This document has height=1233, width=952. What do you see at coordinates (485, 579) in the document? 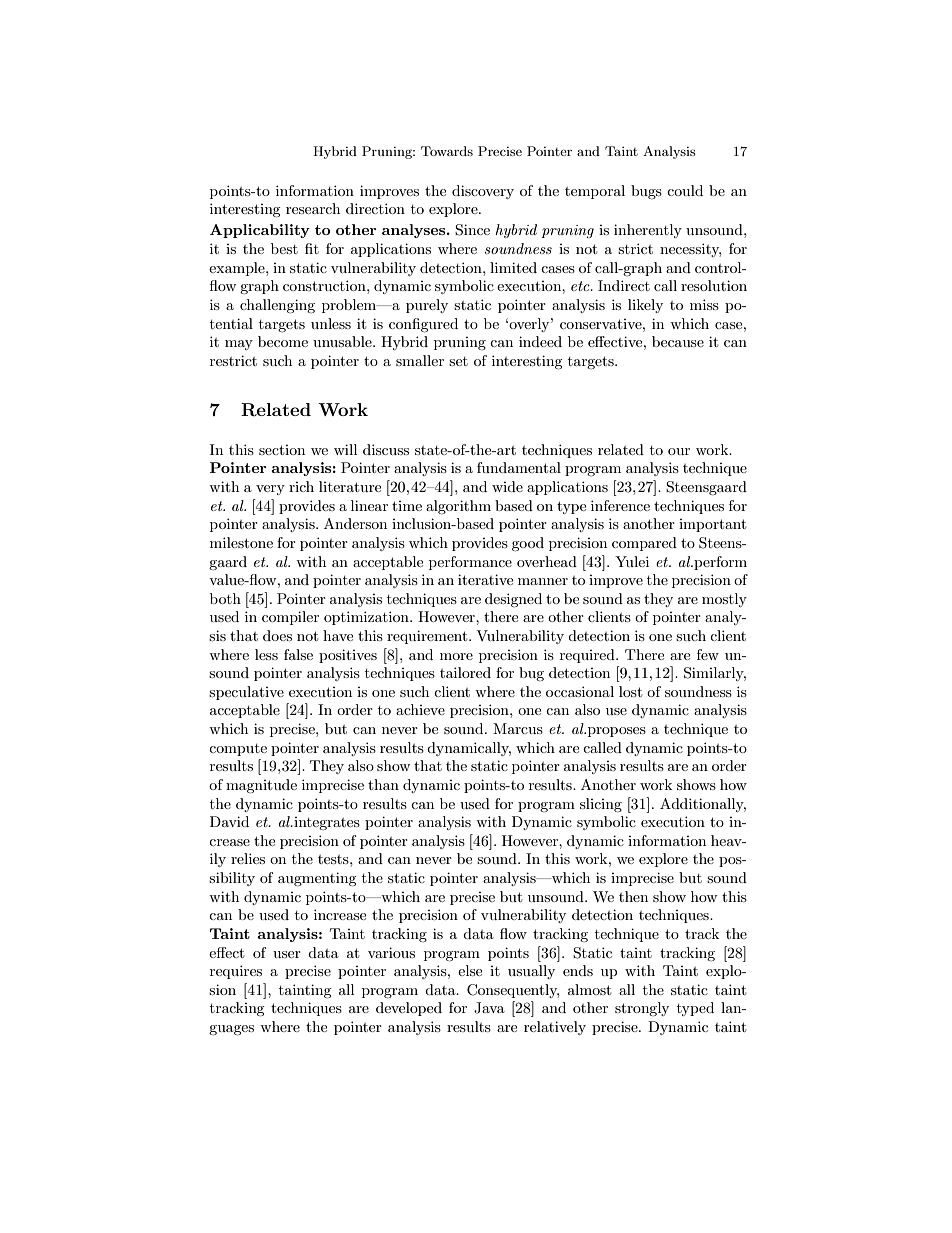
I see `iterative` at bounding box center [485, 579].
